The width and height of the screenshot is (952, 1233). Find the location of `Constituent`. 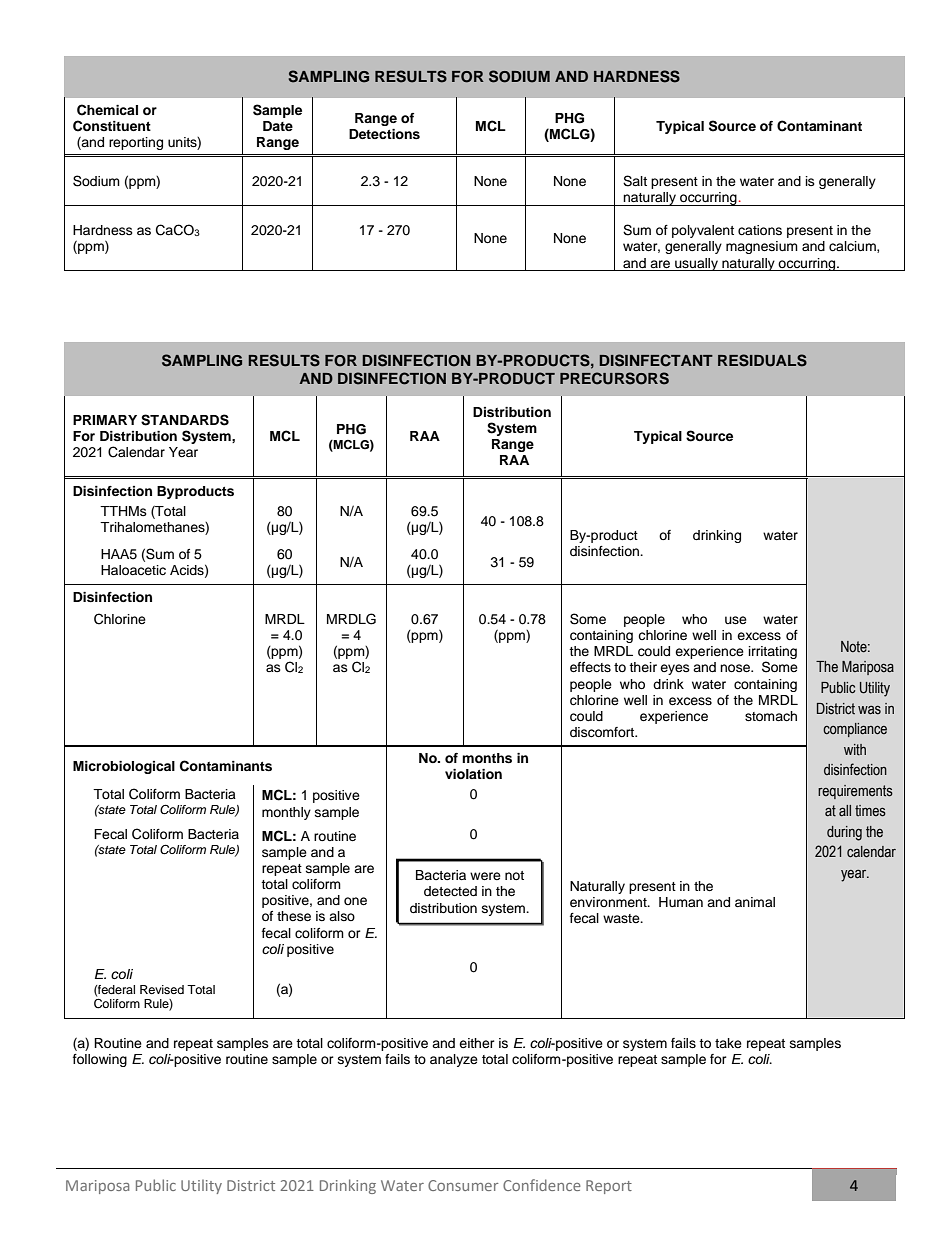

Constituent is located at coordinates (112, 126).
